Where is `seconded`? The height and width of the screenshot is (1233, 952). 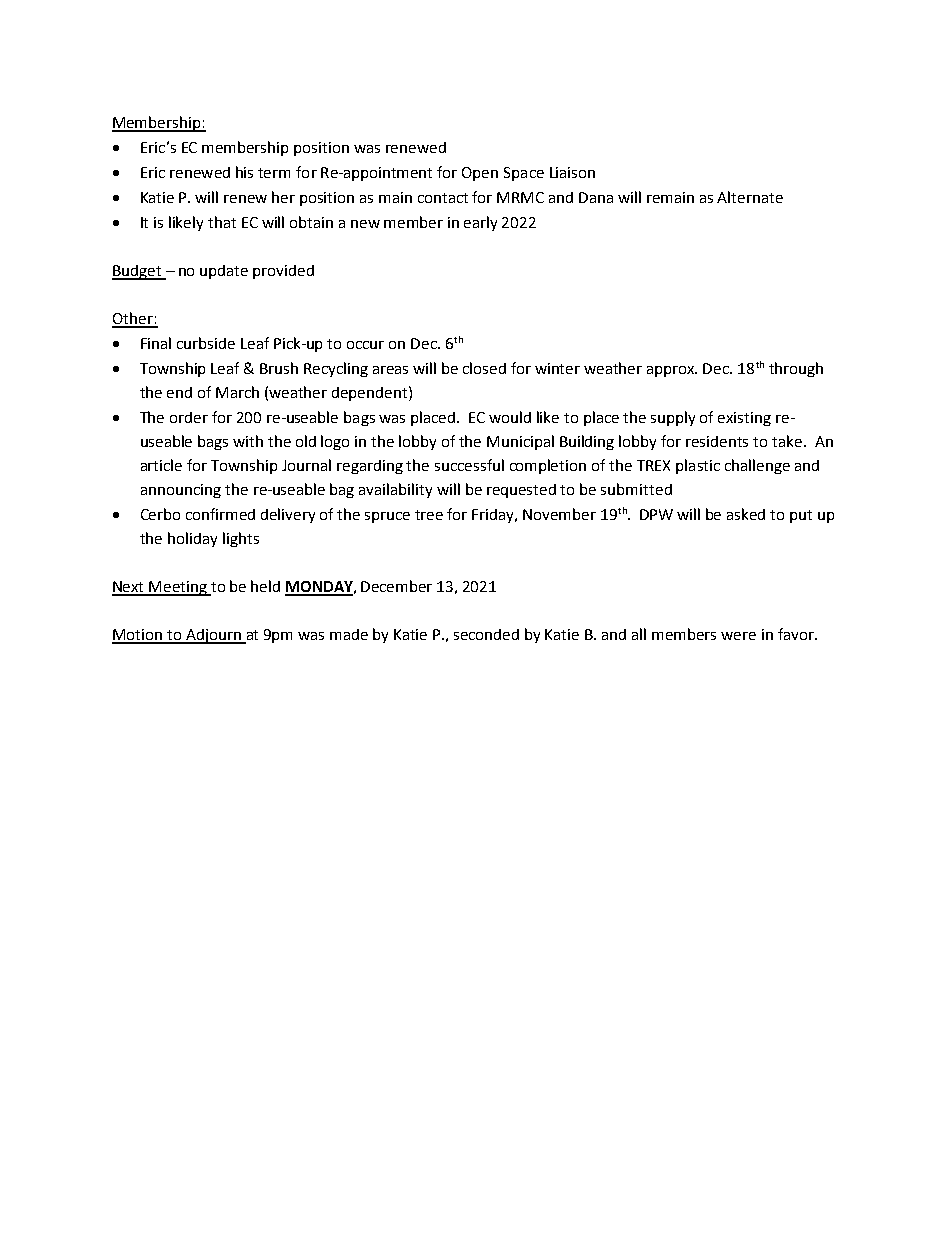 seconded is located at coordinates (486, 634).
